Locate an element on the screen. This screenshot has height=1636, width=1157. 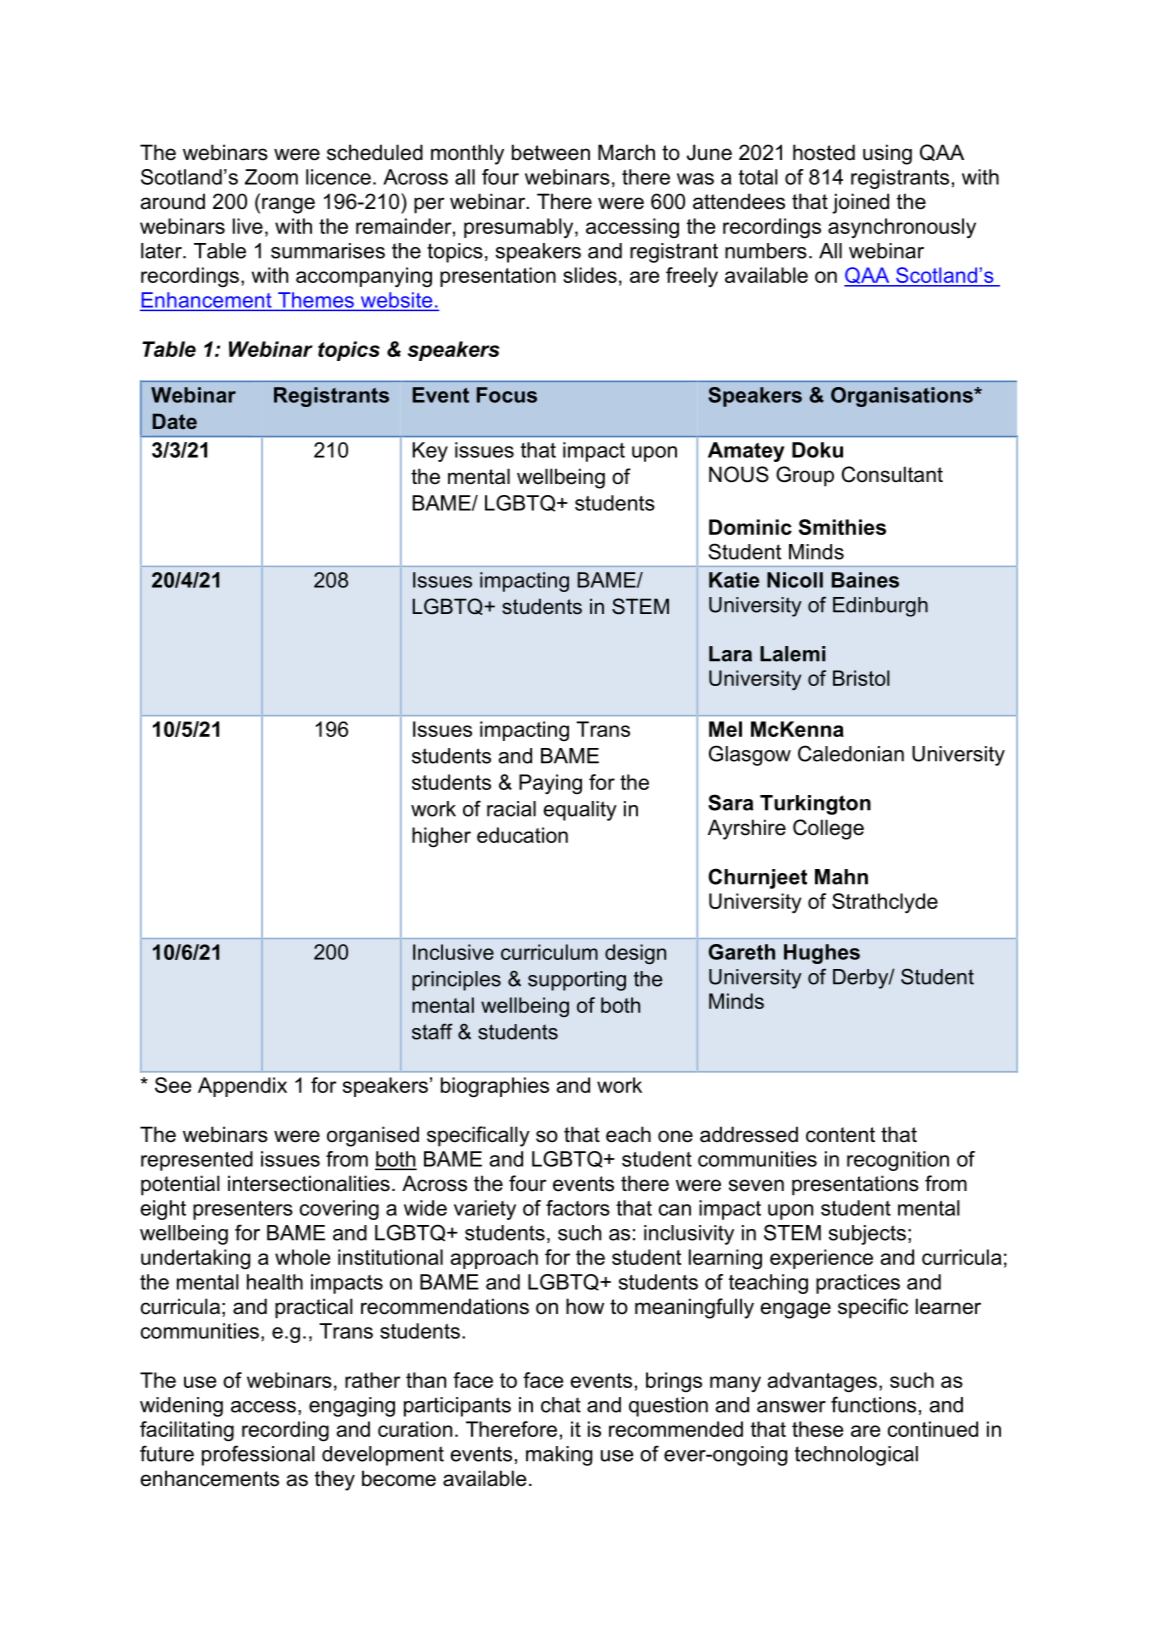
joined is located at coordinates (860, 203).
